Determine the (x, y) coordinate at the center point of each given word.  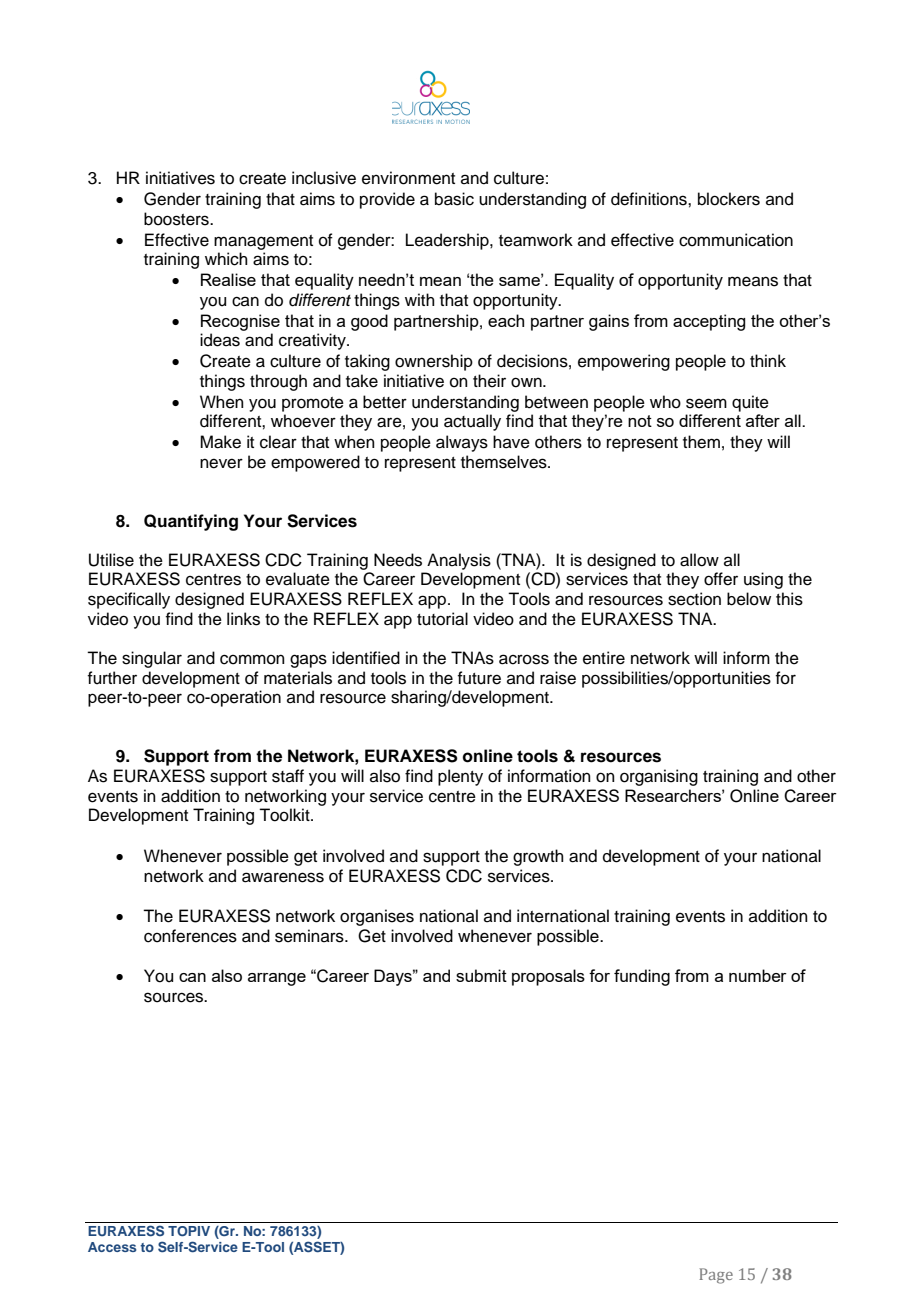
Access (112, 1247)
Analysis (459, 561)
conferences (190, 936)
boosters (177, 219)
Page (716, 1276)
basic (454, 199)
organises (377, 917)
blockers (729, 199)
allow (699, 560)
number (758, 975)
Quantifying (191, 522)
